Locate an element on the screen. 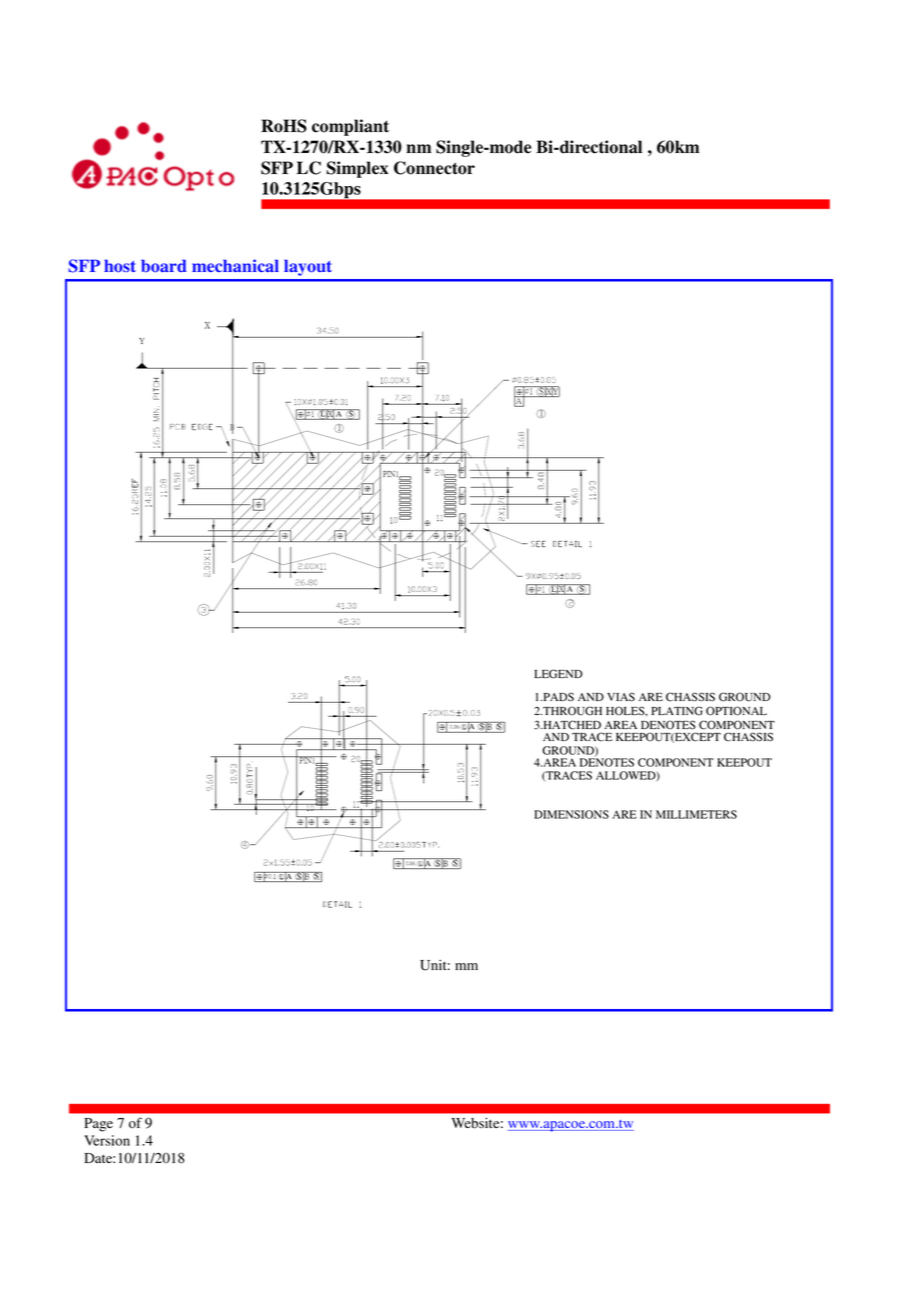 This screenshot has width=924, height=1308. host is located at coordinates (120, 266).
